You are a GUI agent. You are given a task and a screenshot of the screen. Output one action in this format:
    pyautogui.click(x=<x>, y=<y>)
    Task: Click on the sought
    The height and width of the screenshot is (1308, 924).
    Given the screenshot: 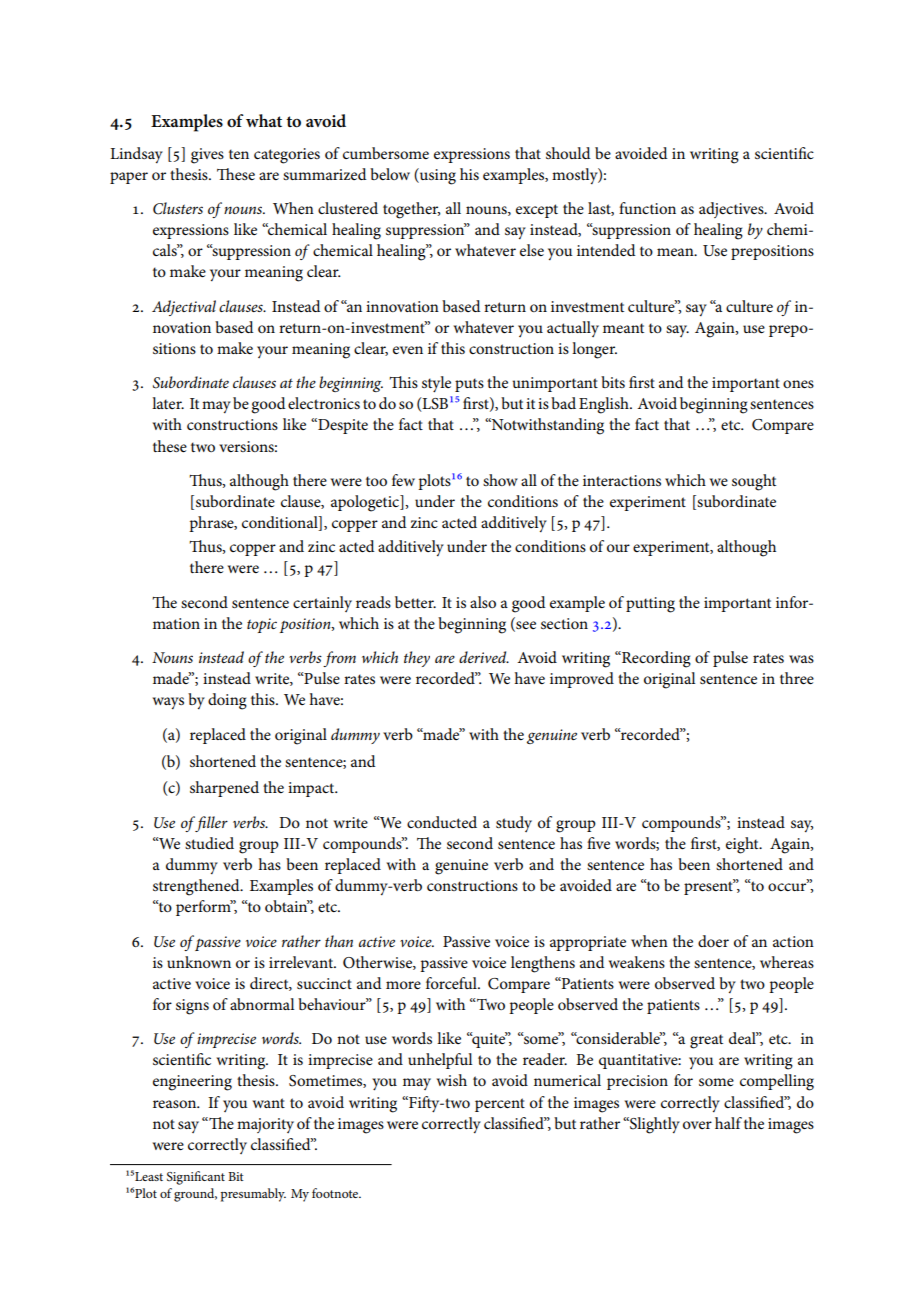 What is the action you would take?
    pyautogui.click(x=754, y=482)
